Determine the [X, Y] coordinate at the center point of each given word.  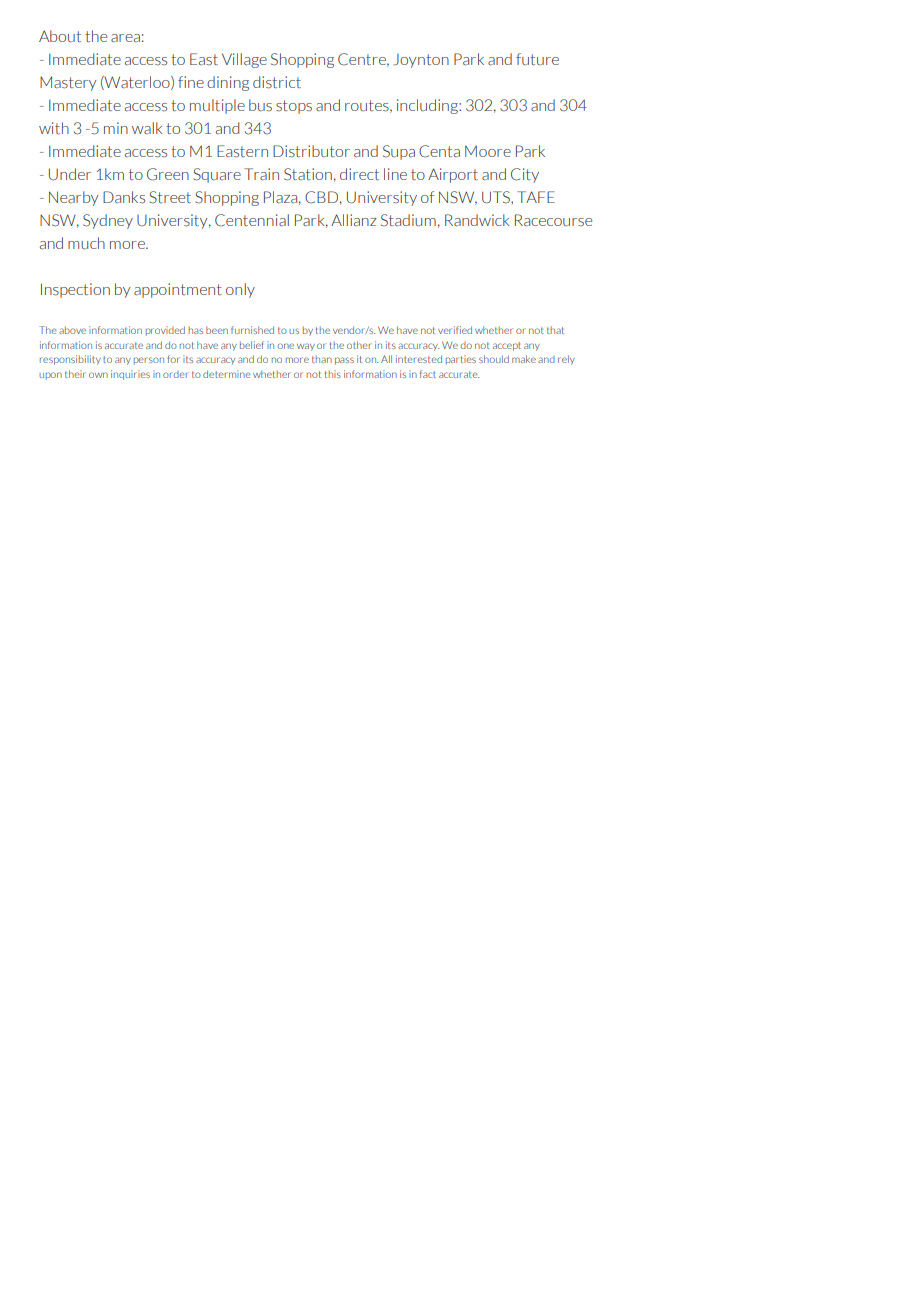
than [322, 359]
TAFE [536, 197]
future [537, 59]
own [98, 375]
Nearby [73, 198]
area [125, 38]
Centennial [252, 220]
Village [244, 60]
